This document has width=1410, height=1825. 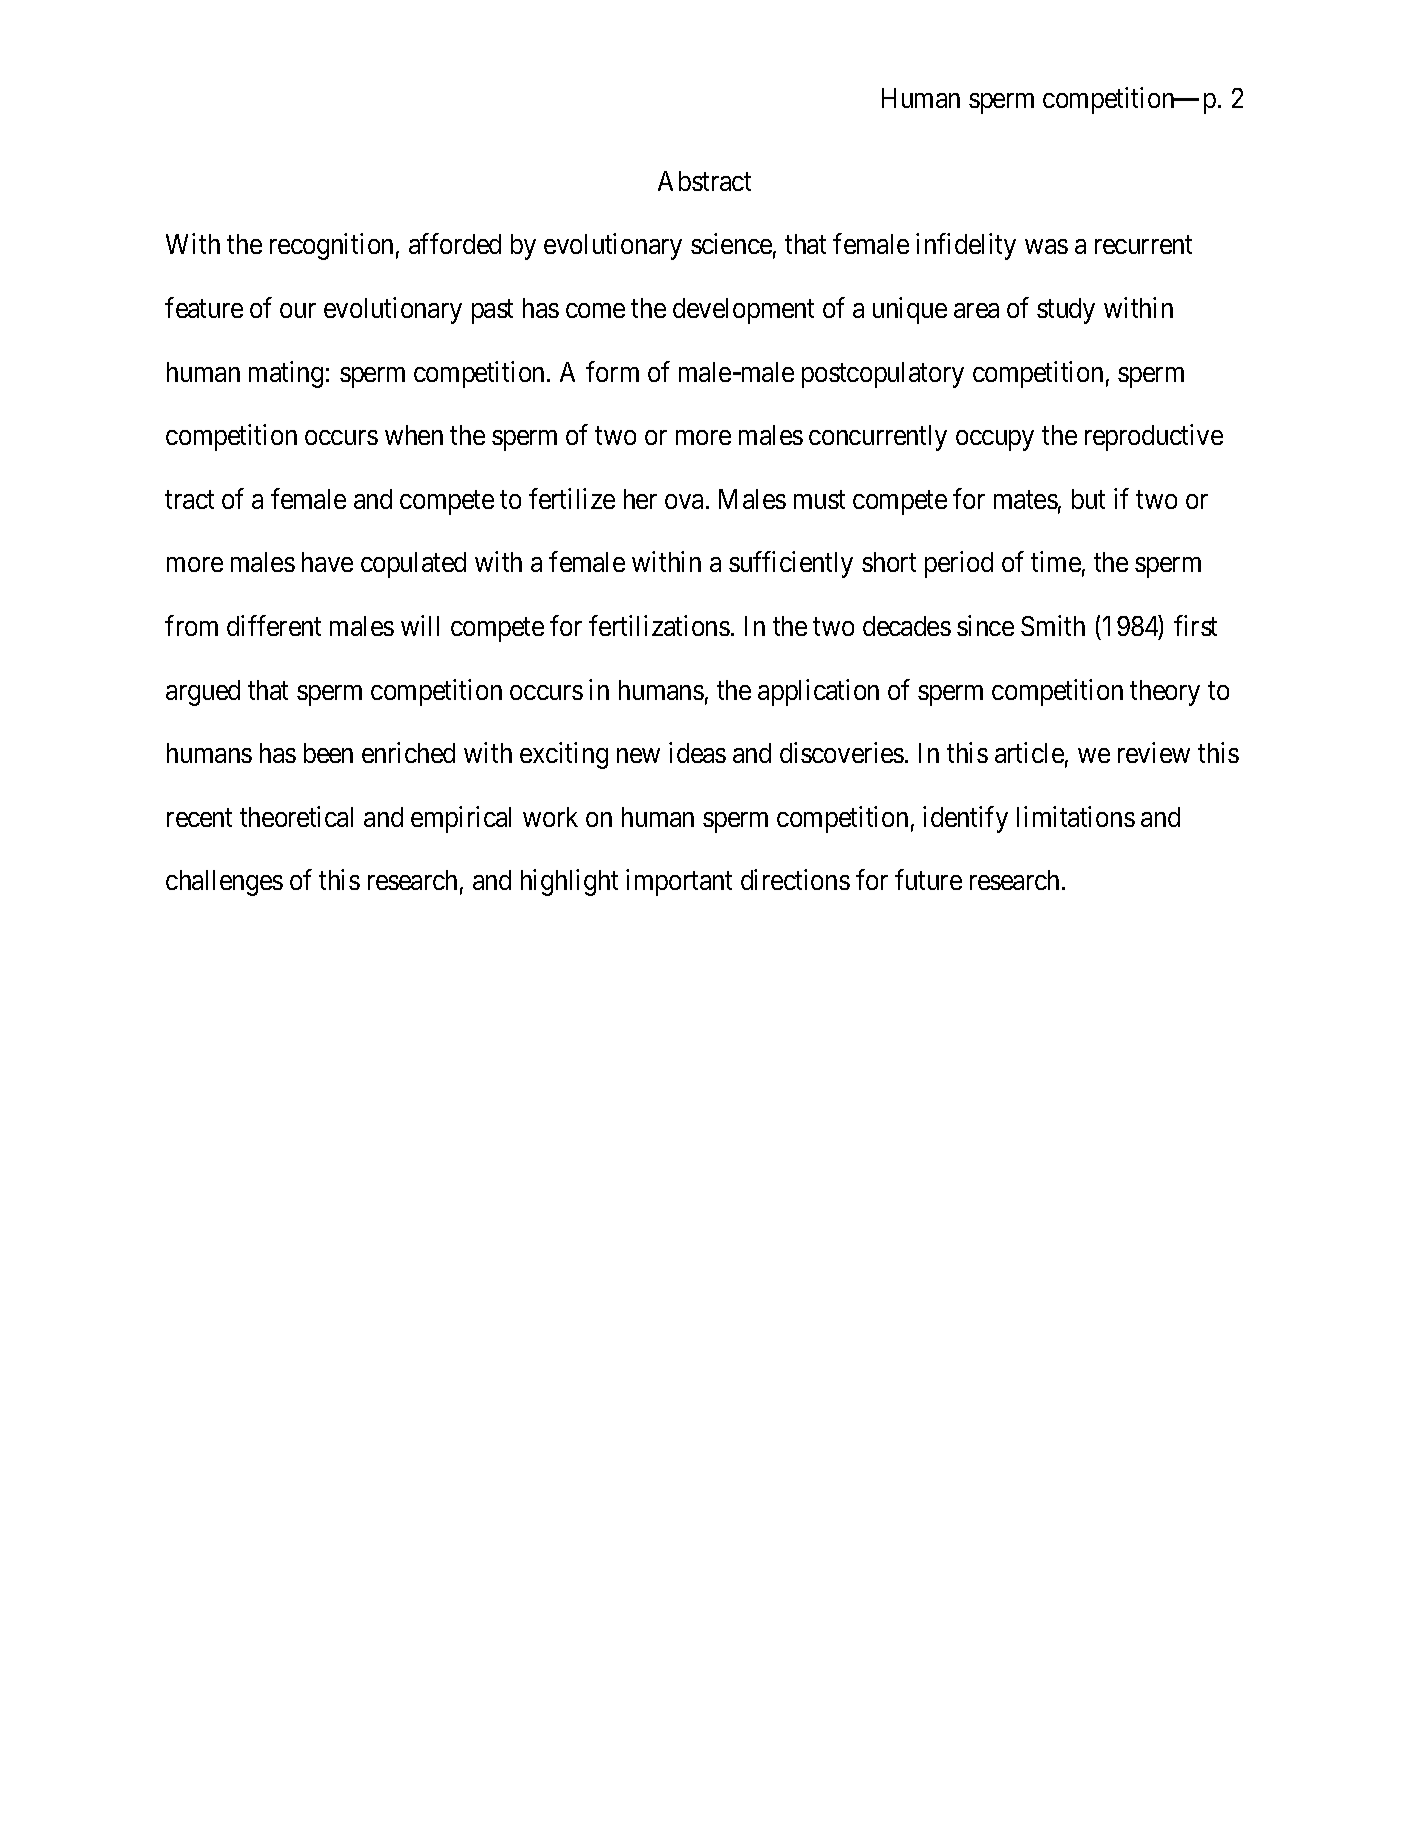 I want to click on sufficiently, so click(x=791, y=565).
